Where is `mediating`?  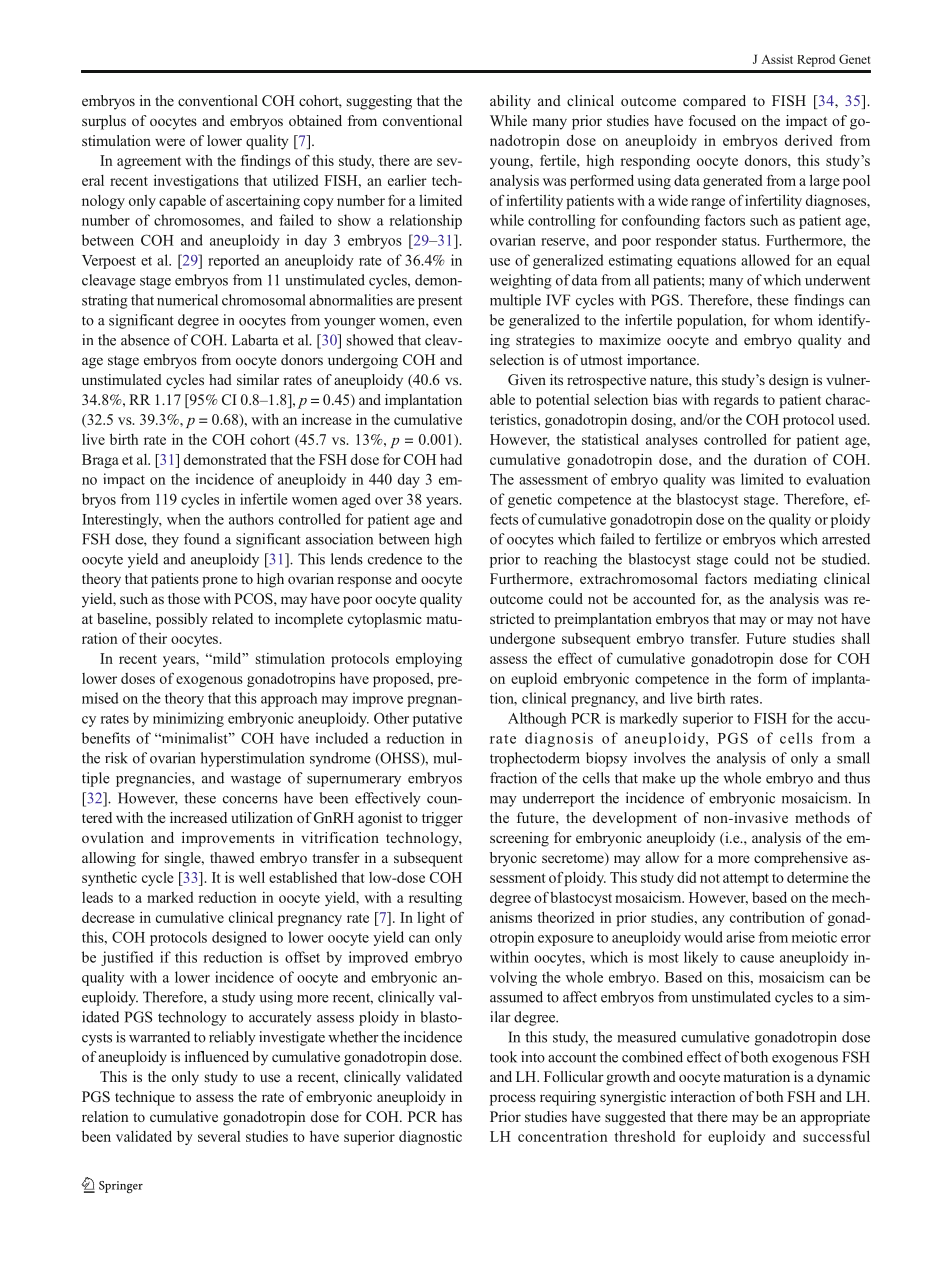 mediating is located at coordinates (785, 580).
